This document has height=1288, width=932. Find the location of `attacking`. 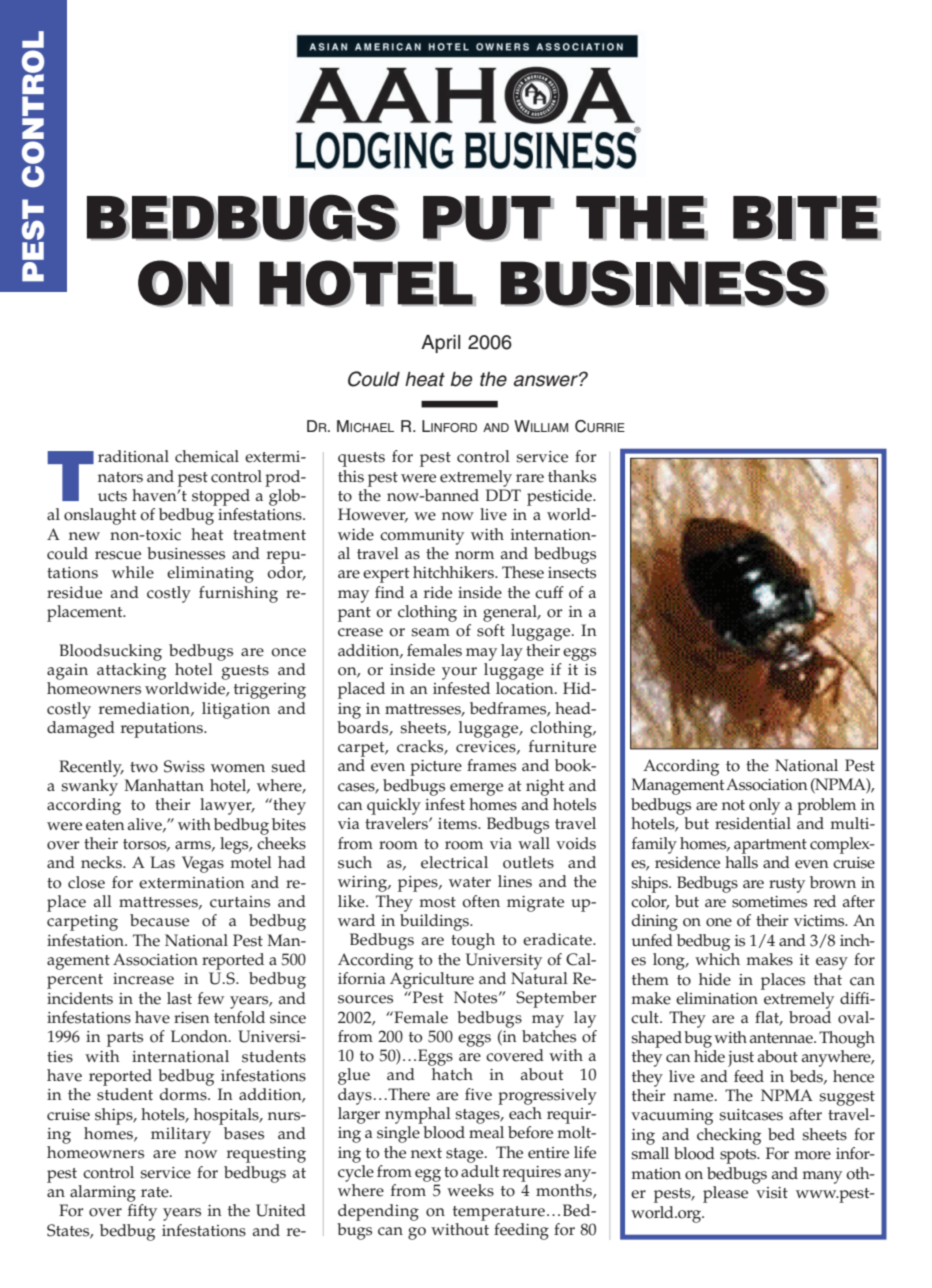

attacking is located at coordinates (131, 671).
